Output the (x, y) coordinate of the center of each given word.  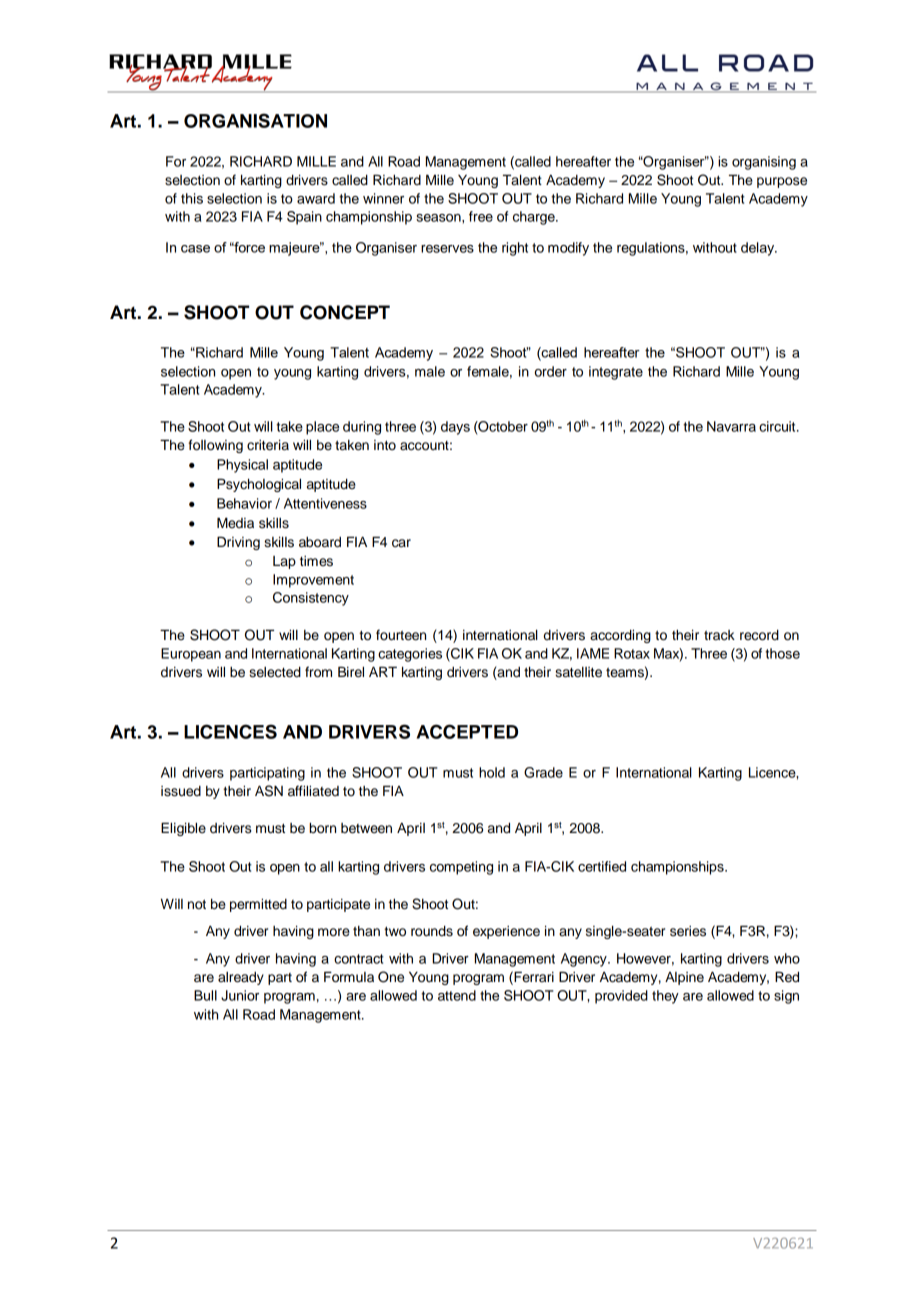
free (481, 216)
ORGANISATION (255, 120)
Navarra (731, 426)
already (241, 978)
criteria (268, 445)
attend (457, 995)
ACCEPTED (467, 731)
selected (275, 672)
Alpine (684, 978)
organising (764, 163)
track (719, 635)
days (455, 428)
